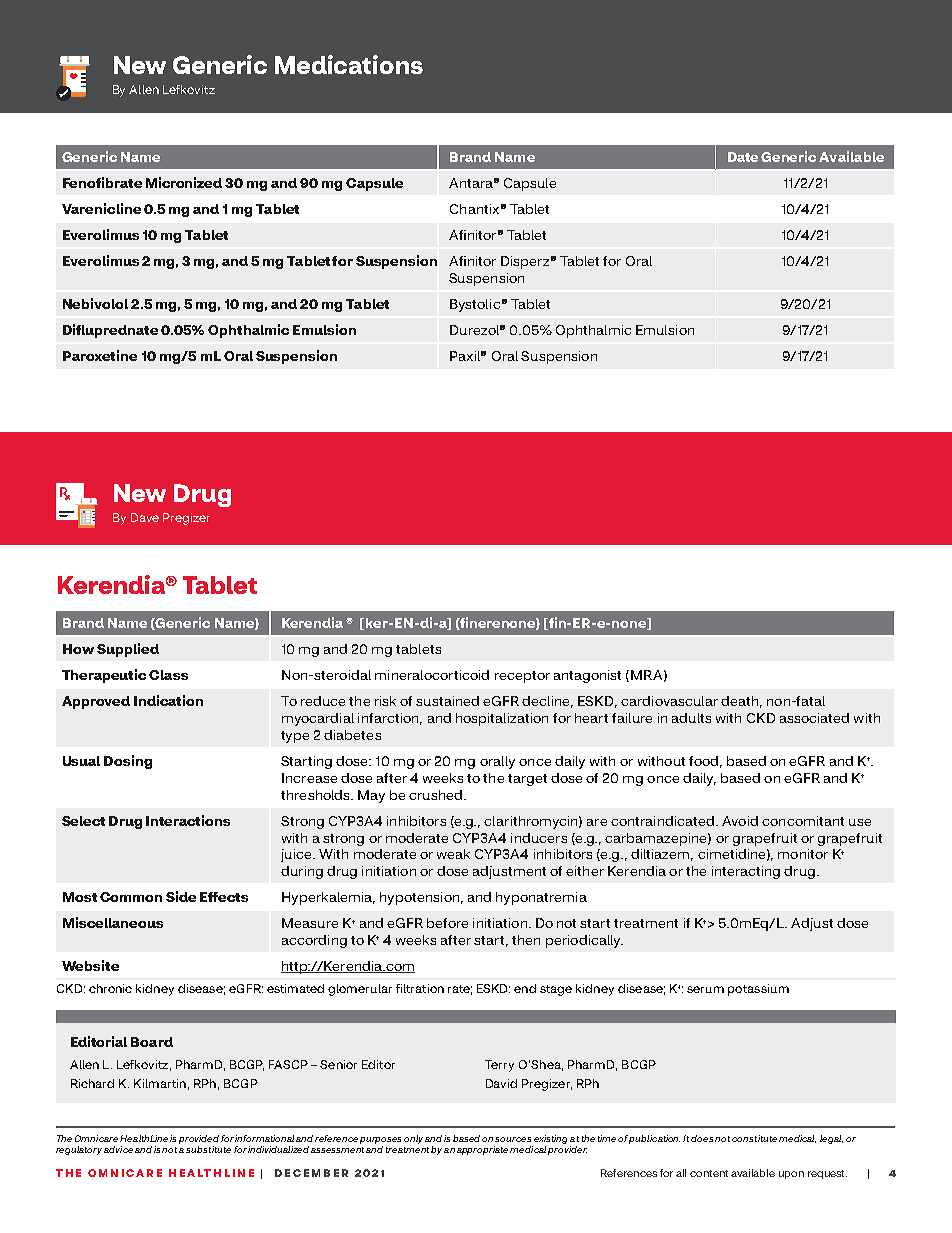 The width and height of the page is (952, 1233). What do you see at coordinates (669, 701) in the page?
I see `cardiovascular` at bounding box center [669, 701].
